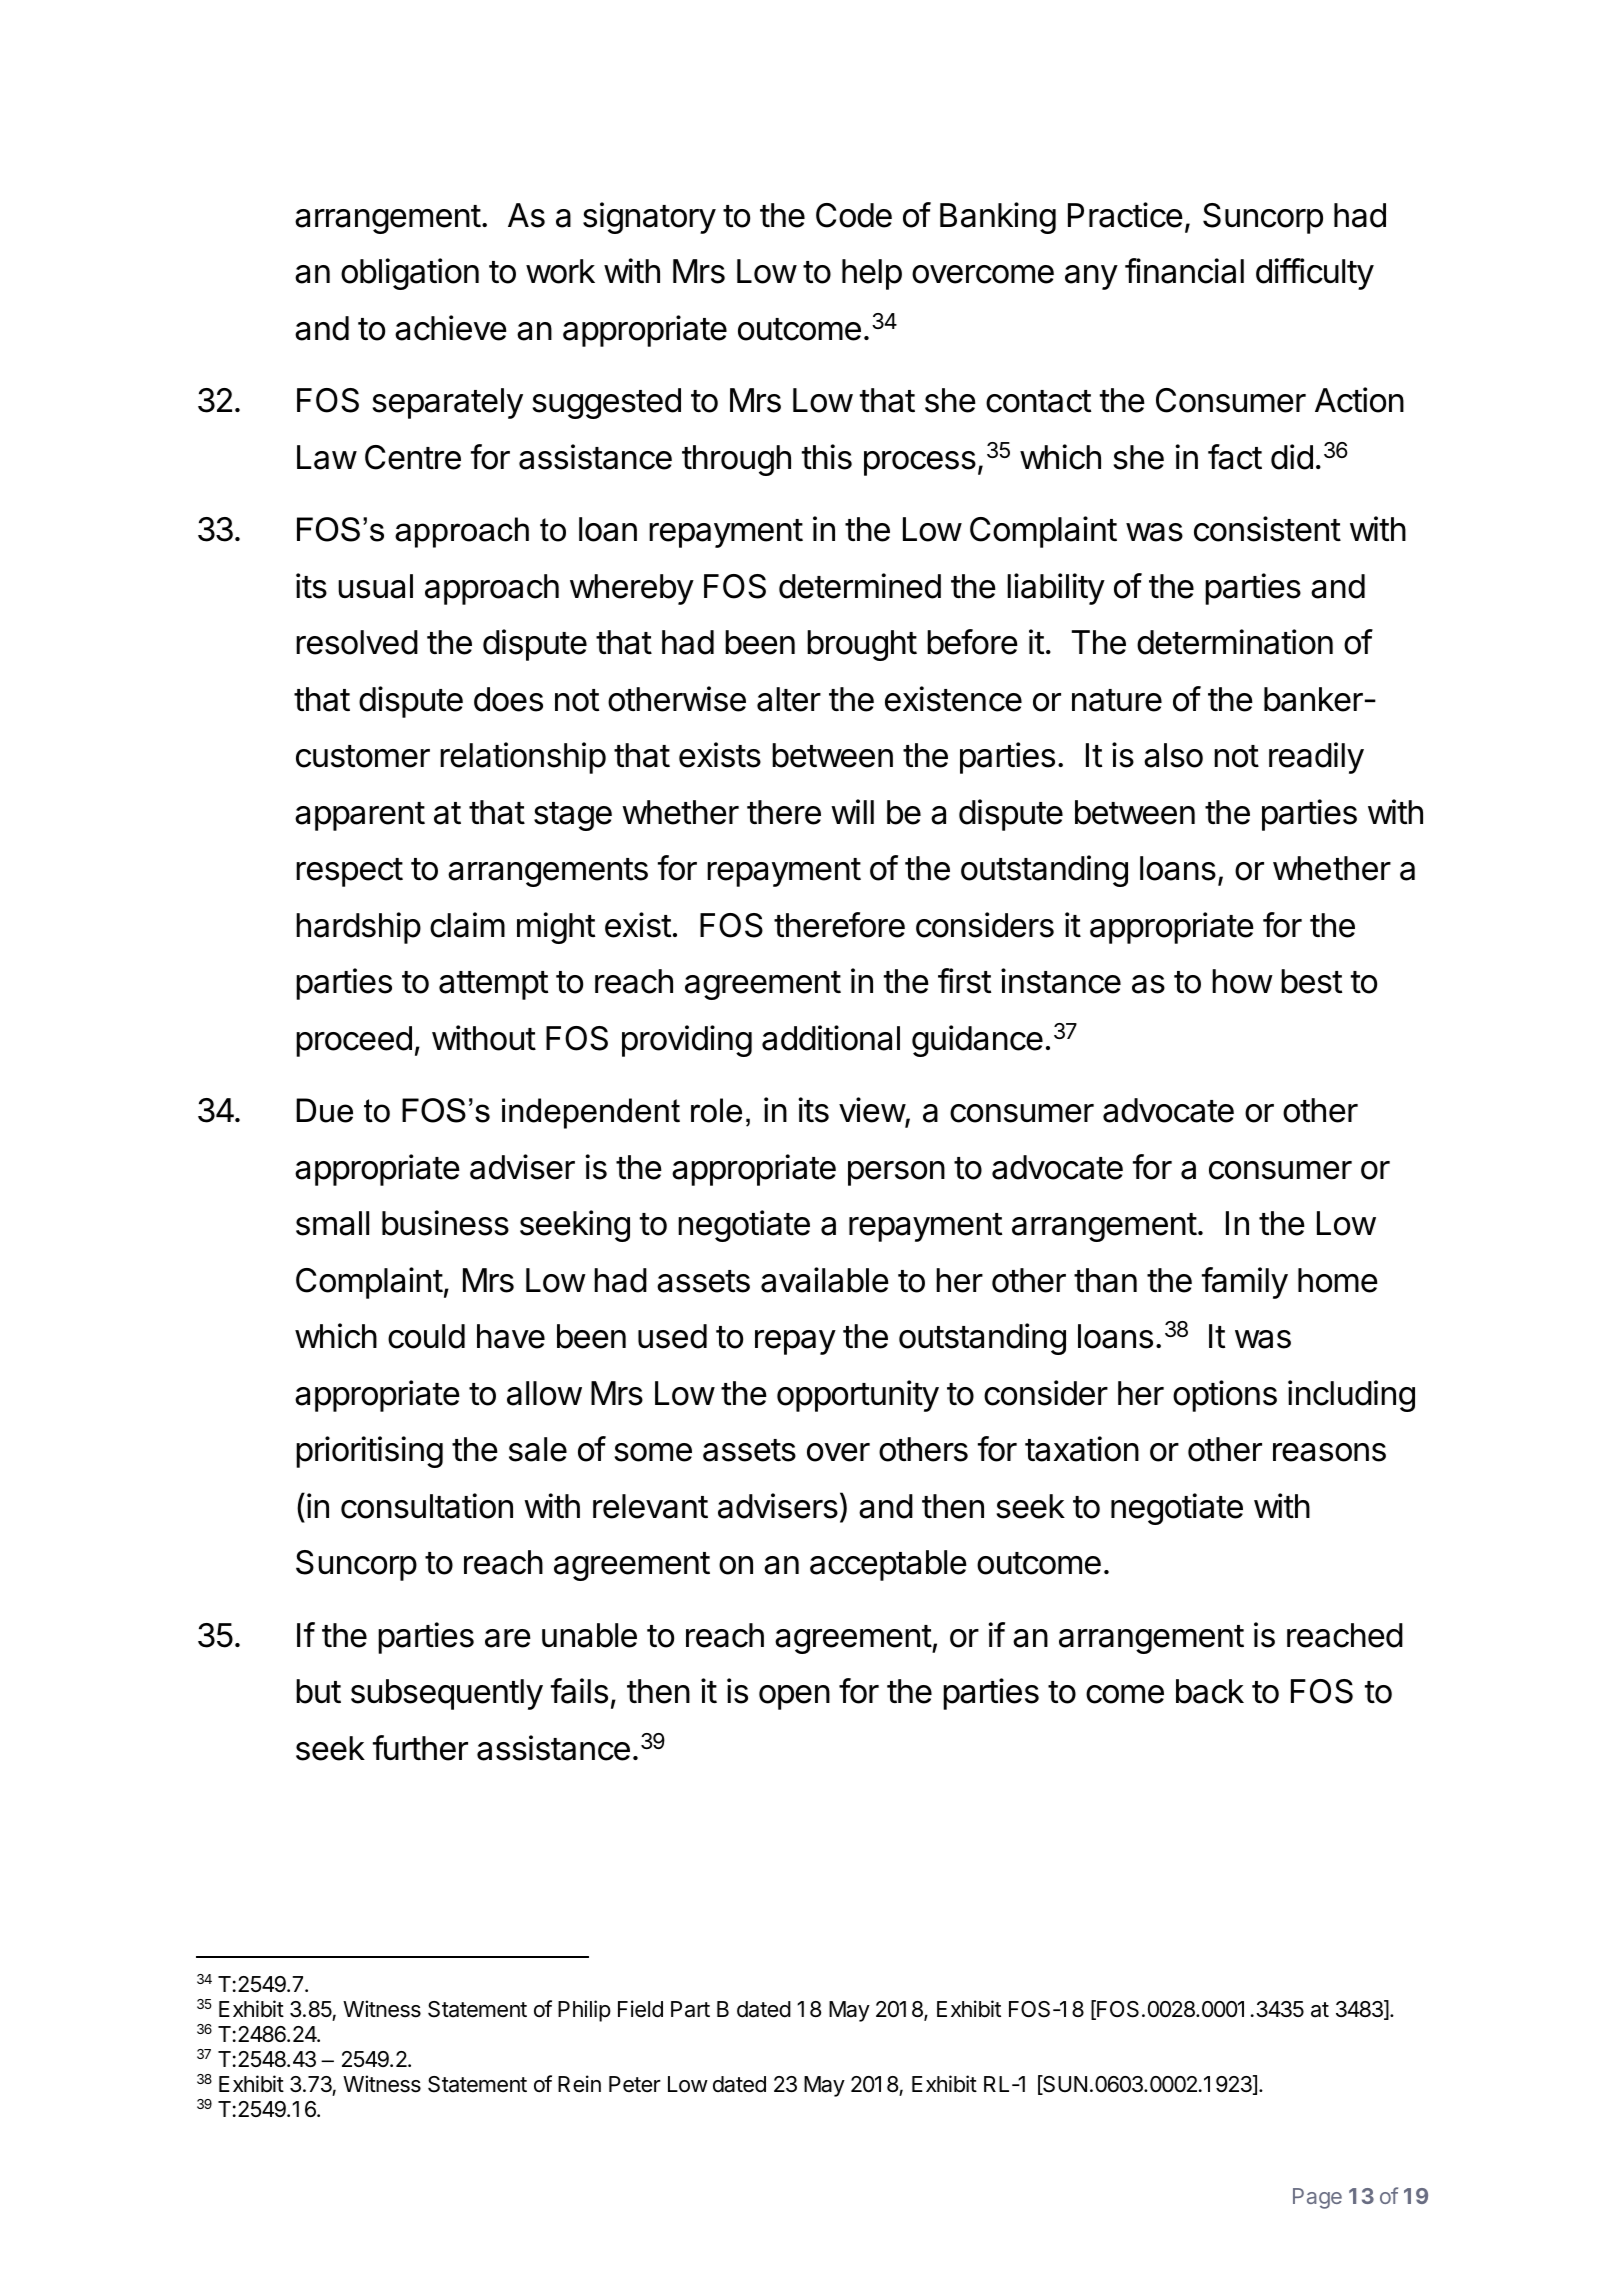 The width and height of the screenshot is (1623, 2296). Describe the element at coordinates (1245, 1283) in the screenshot. I see `family` at that location.
